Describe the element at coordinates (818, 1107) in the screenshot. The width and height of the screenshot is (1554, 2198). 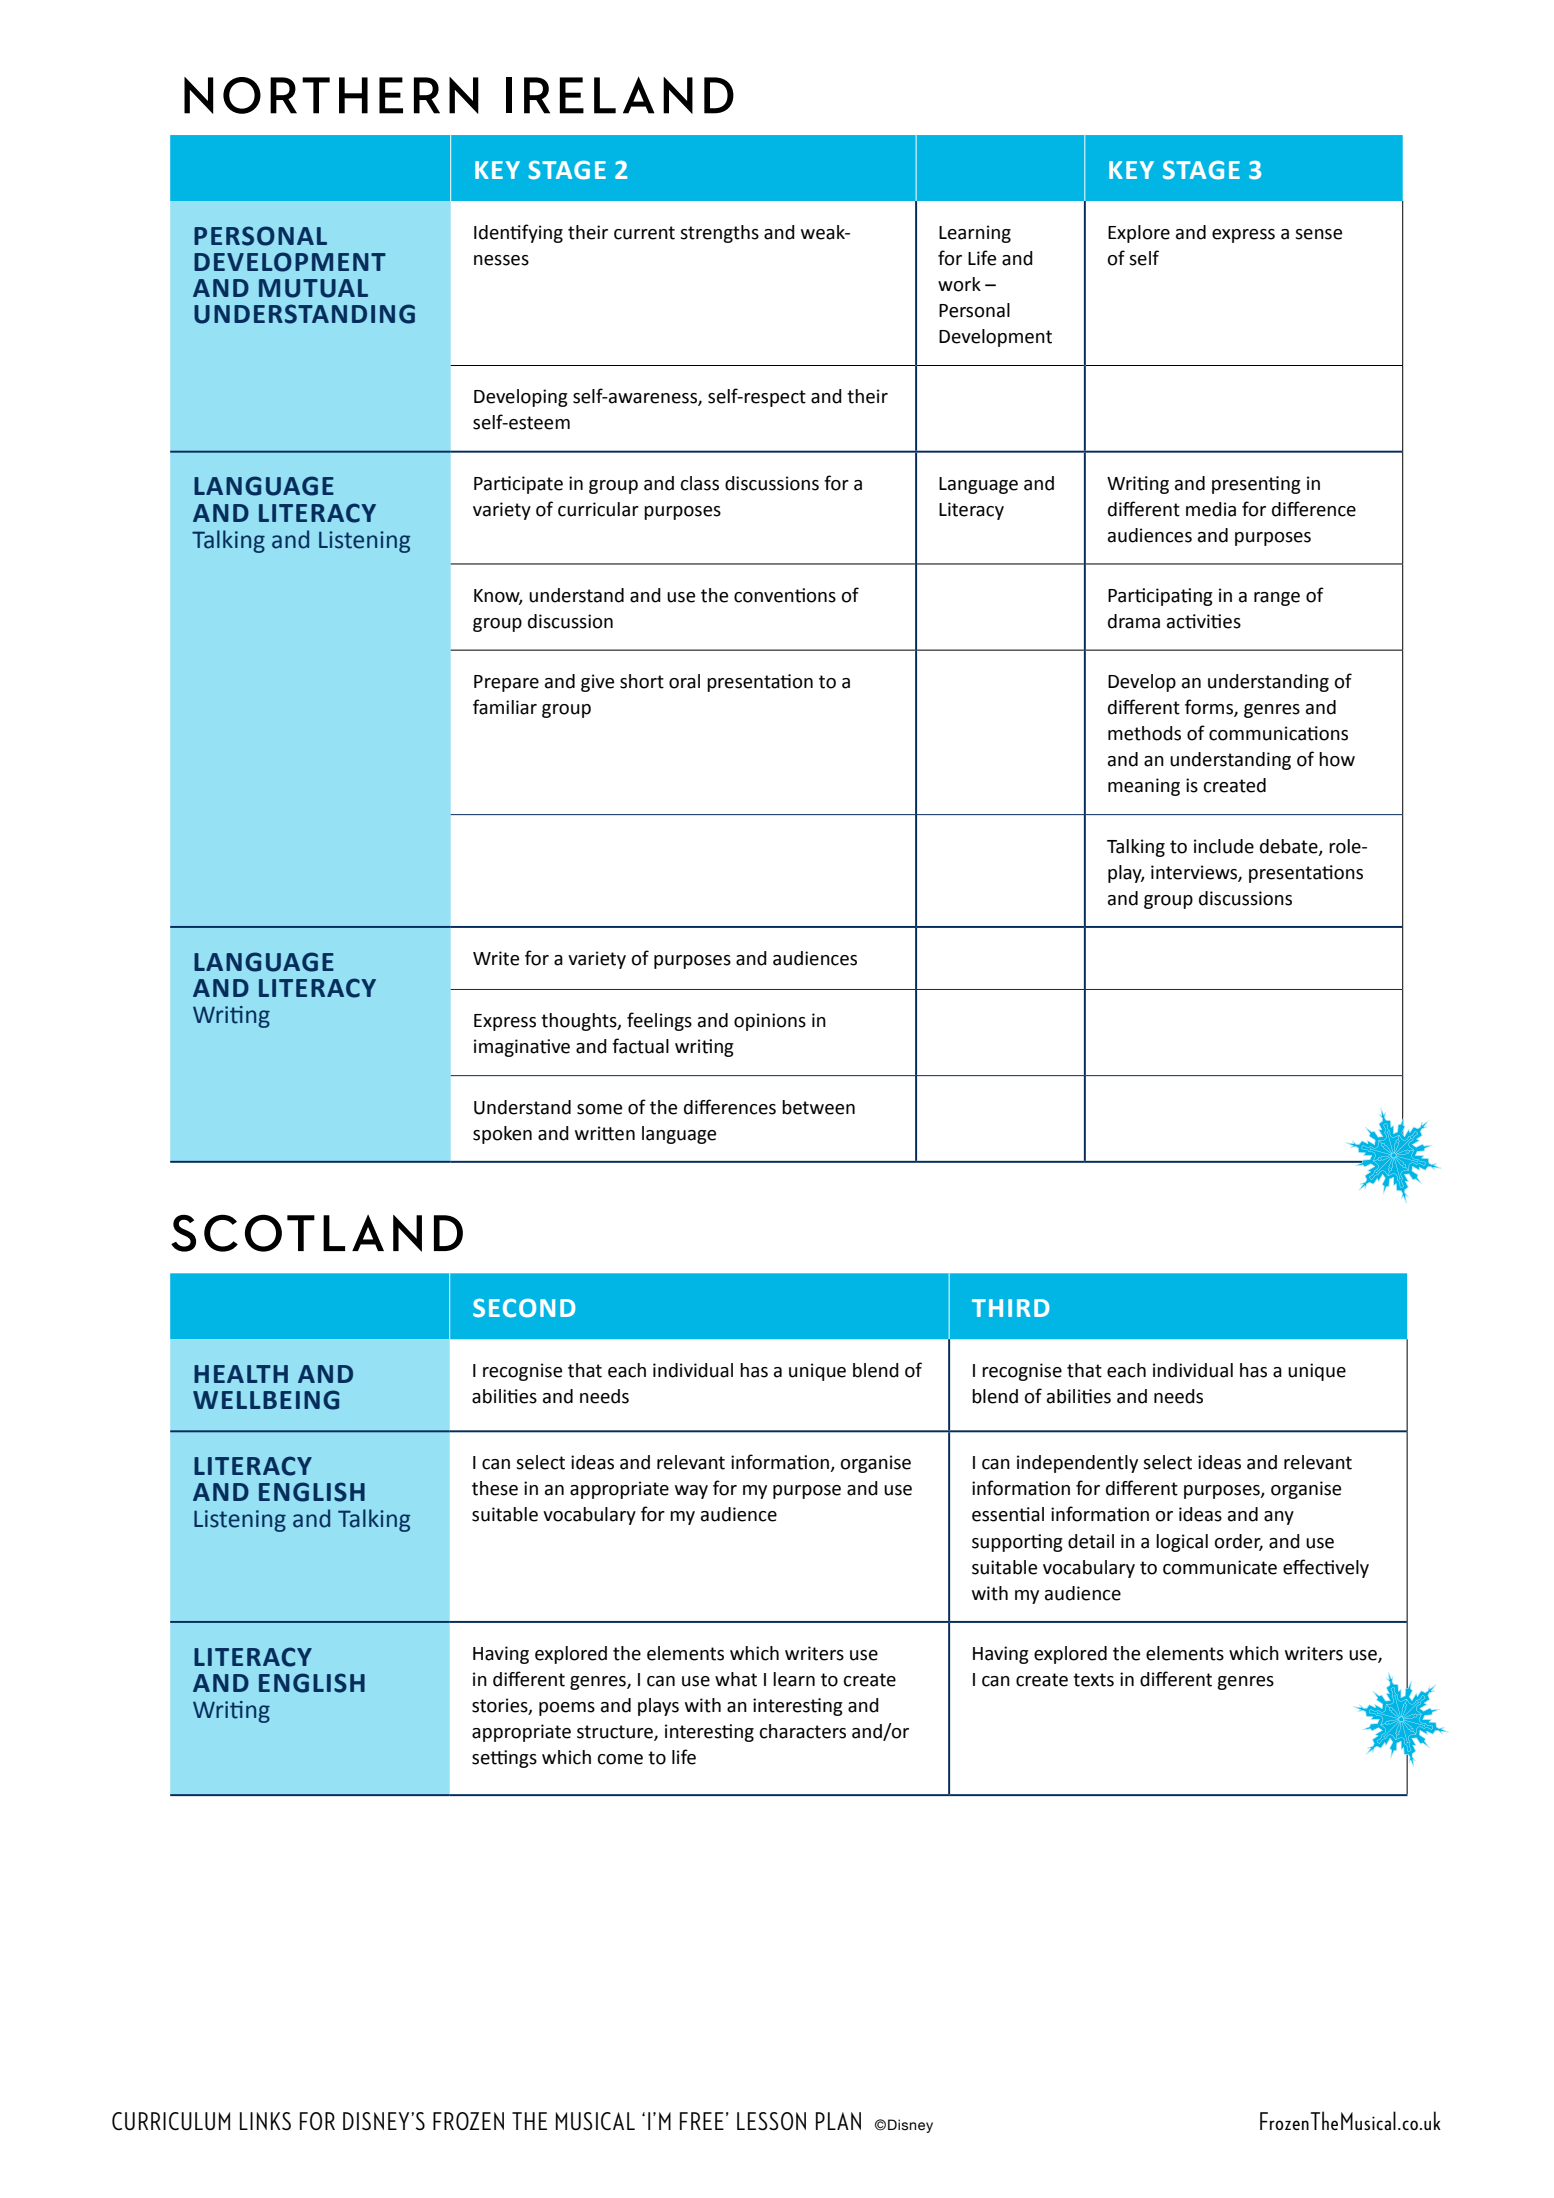
I see `between` at that location.
